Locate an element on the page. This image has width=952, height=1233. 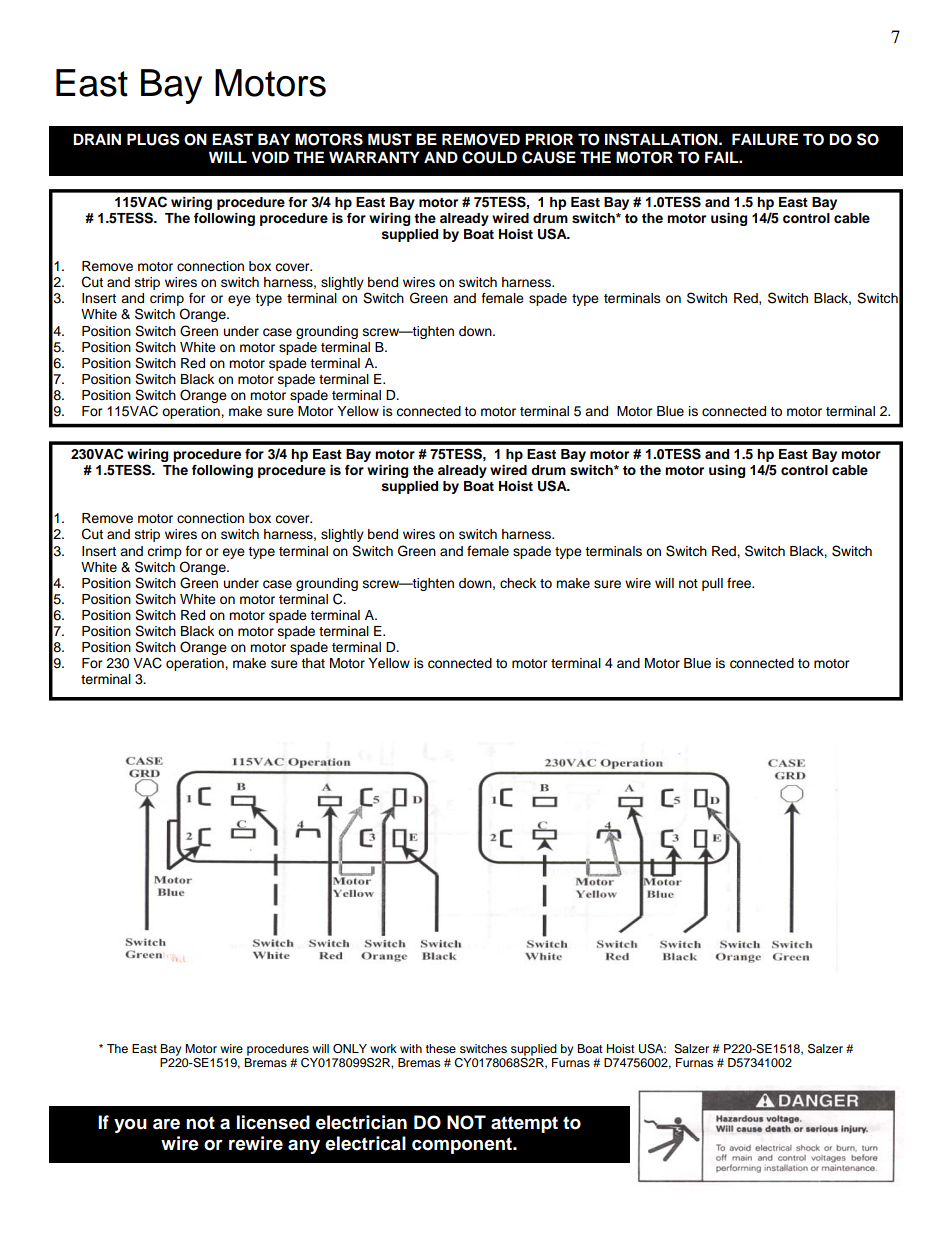
are is located at coordinates (166, 1124).
